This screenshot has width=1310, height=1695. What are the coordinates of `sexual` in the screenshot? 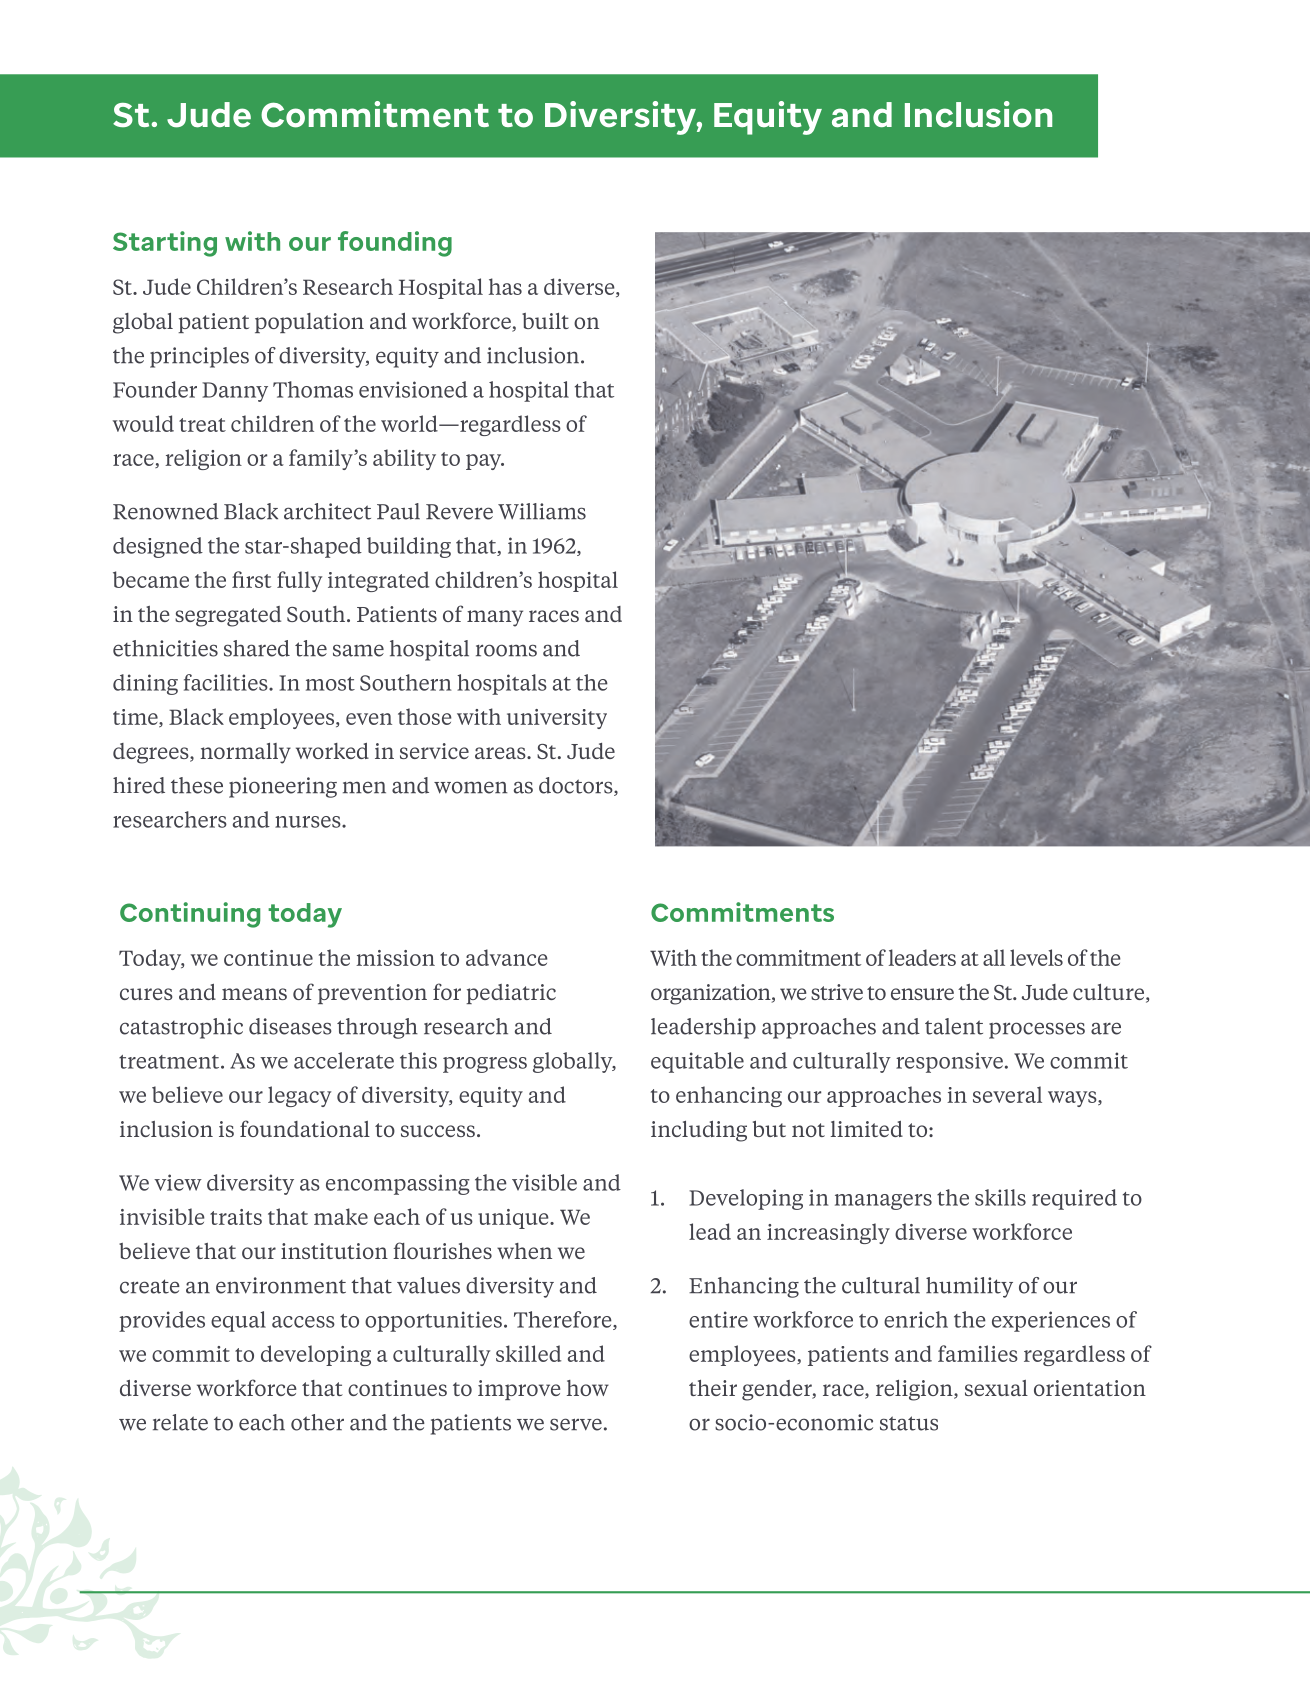 It's located at (996, 1388).
